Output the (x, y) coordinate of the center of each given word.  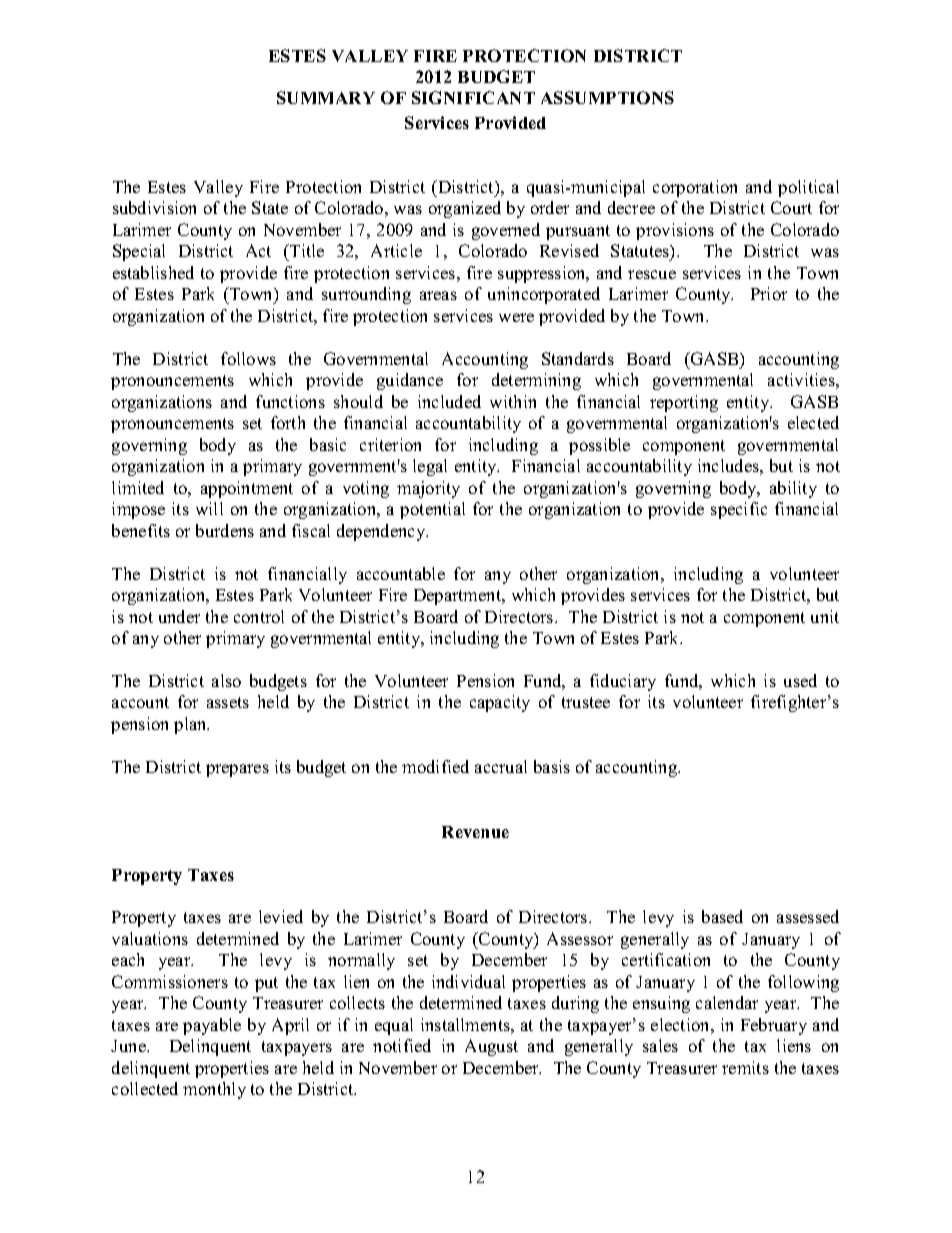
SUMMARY (326, 97)
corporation (695, 188)
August (491, 1047)
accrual (501, 766)
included (449, 401)
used (800, 680)
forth (288, 422)
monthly (214, 1090)
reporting (684, 403)
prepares (237, 770)
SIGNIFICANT (473, 97)
